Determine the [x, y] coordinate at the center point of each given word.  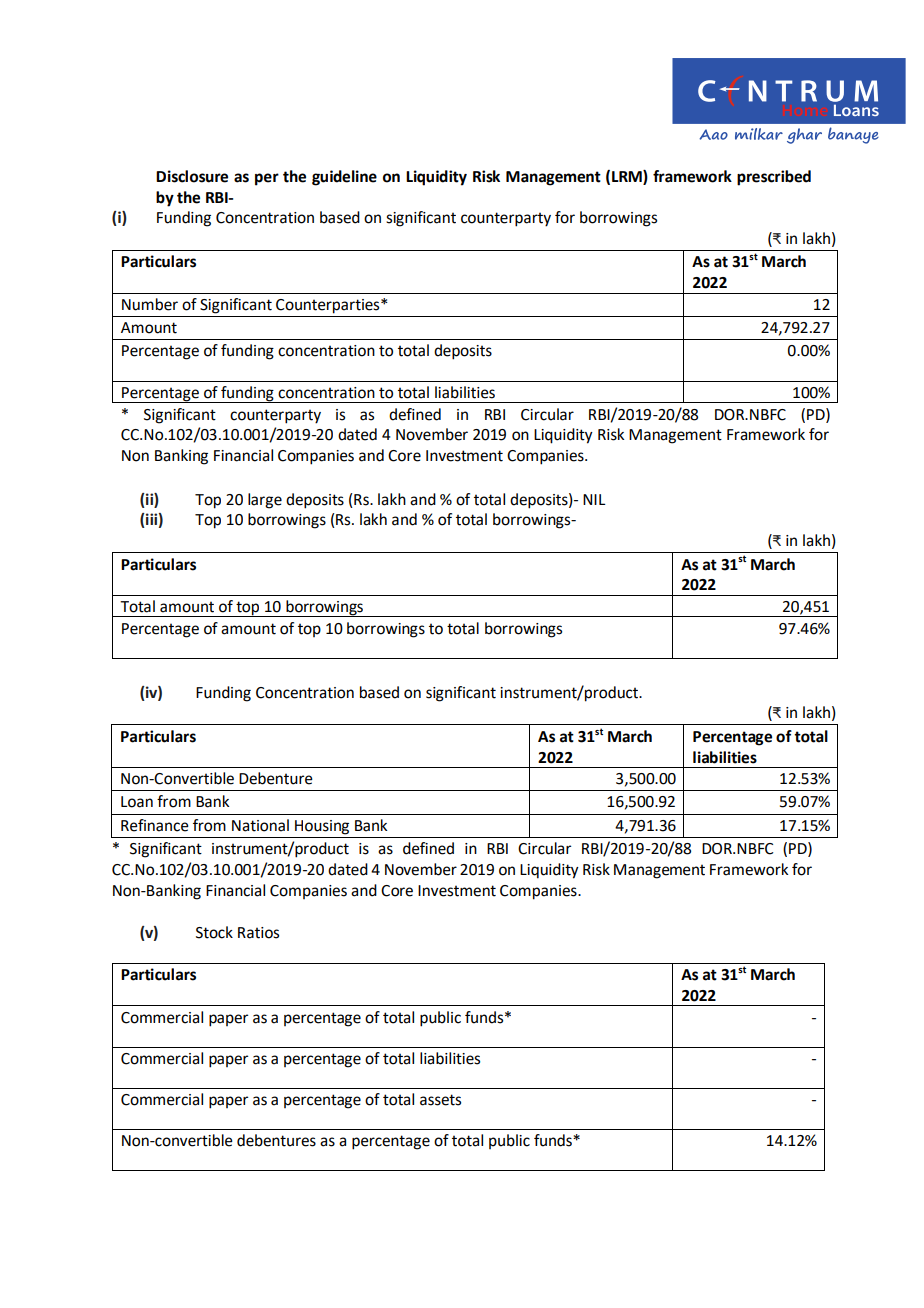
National [260, 825]
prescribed [774, 178]
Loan [137, 802]
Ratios [258, 933]
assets [440, 1100]
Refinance [155, 825]
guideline [344, 178]
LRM [628, 177]
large [265, 501]
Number [150, 304]
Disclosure [192, 176]
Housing [322, 827]
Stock [214, 932]
